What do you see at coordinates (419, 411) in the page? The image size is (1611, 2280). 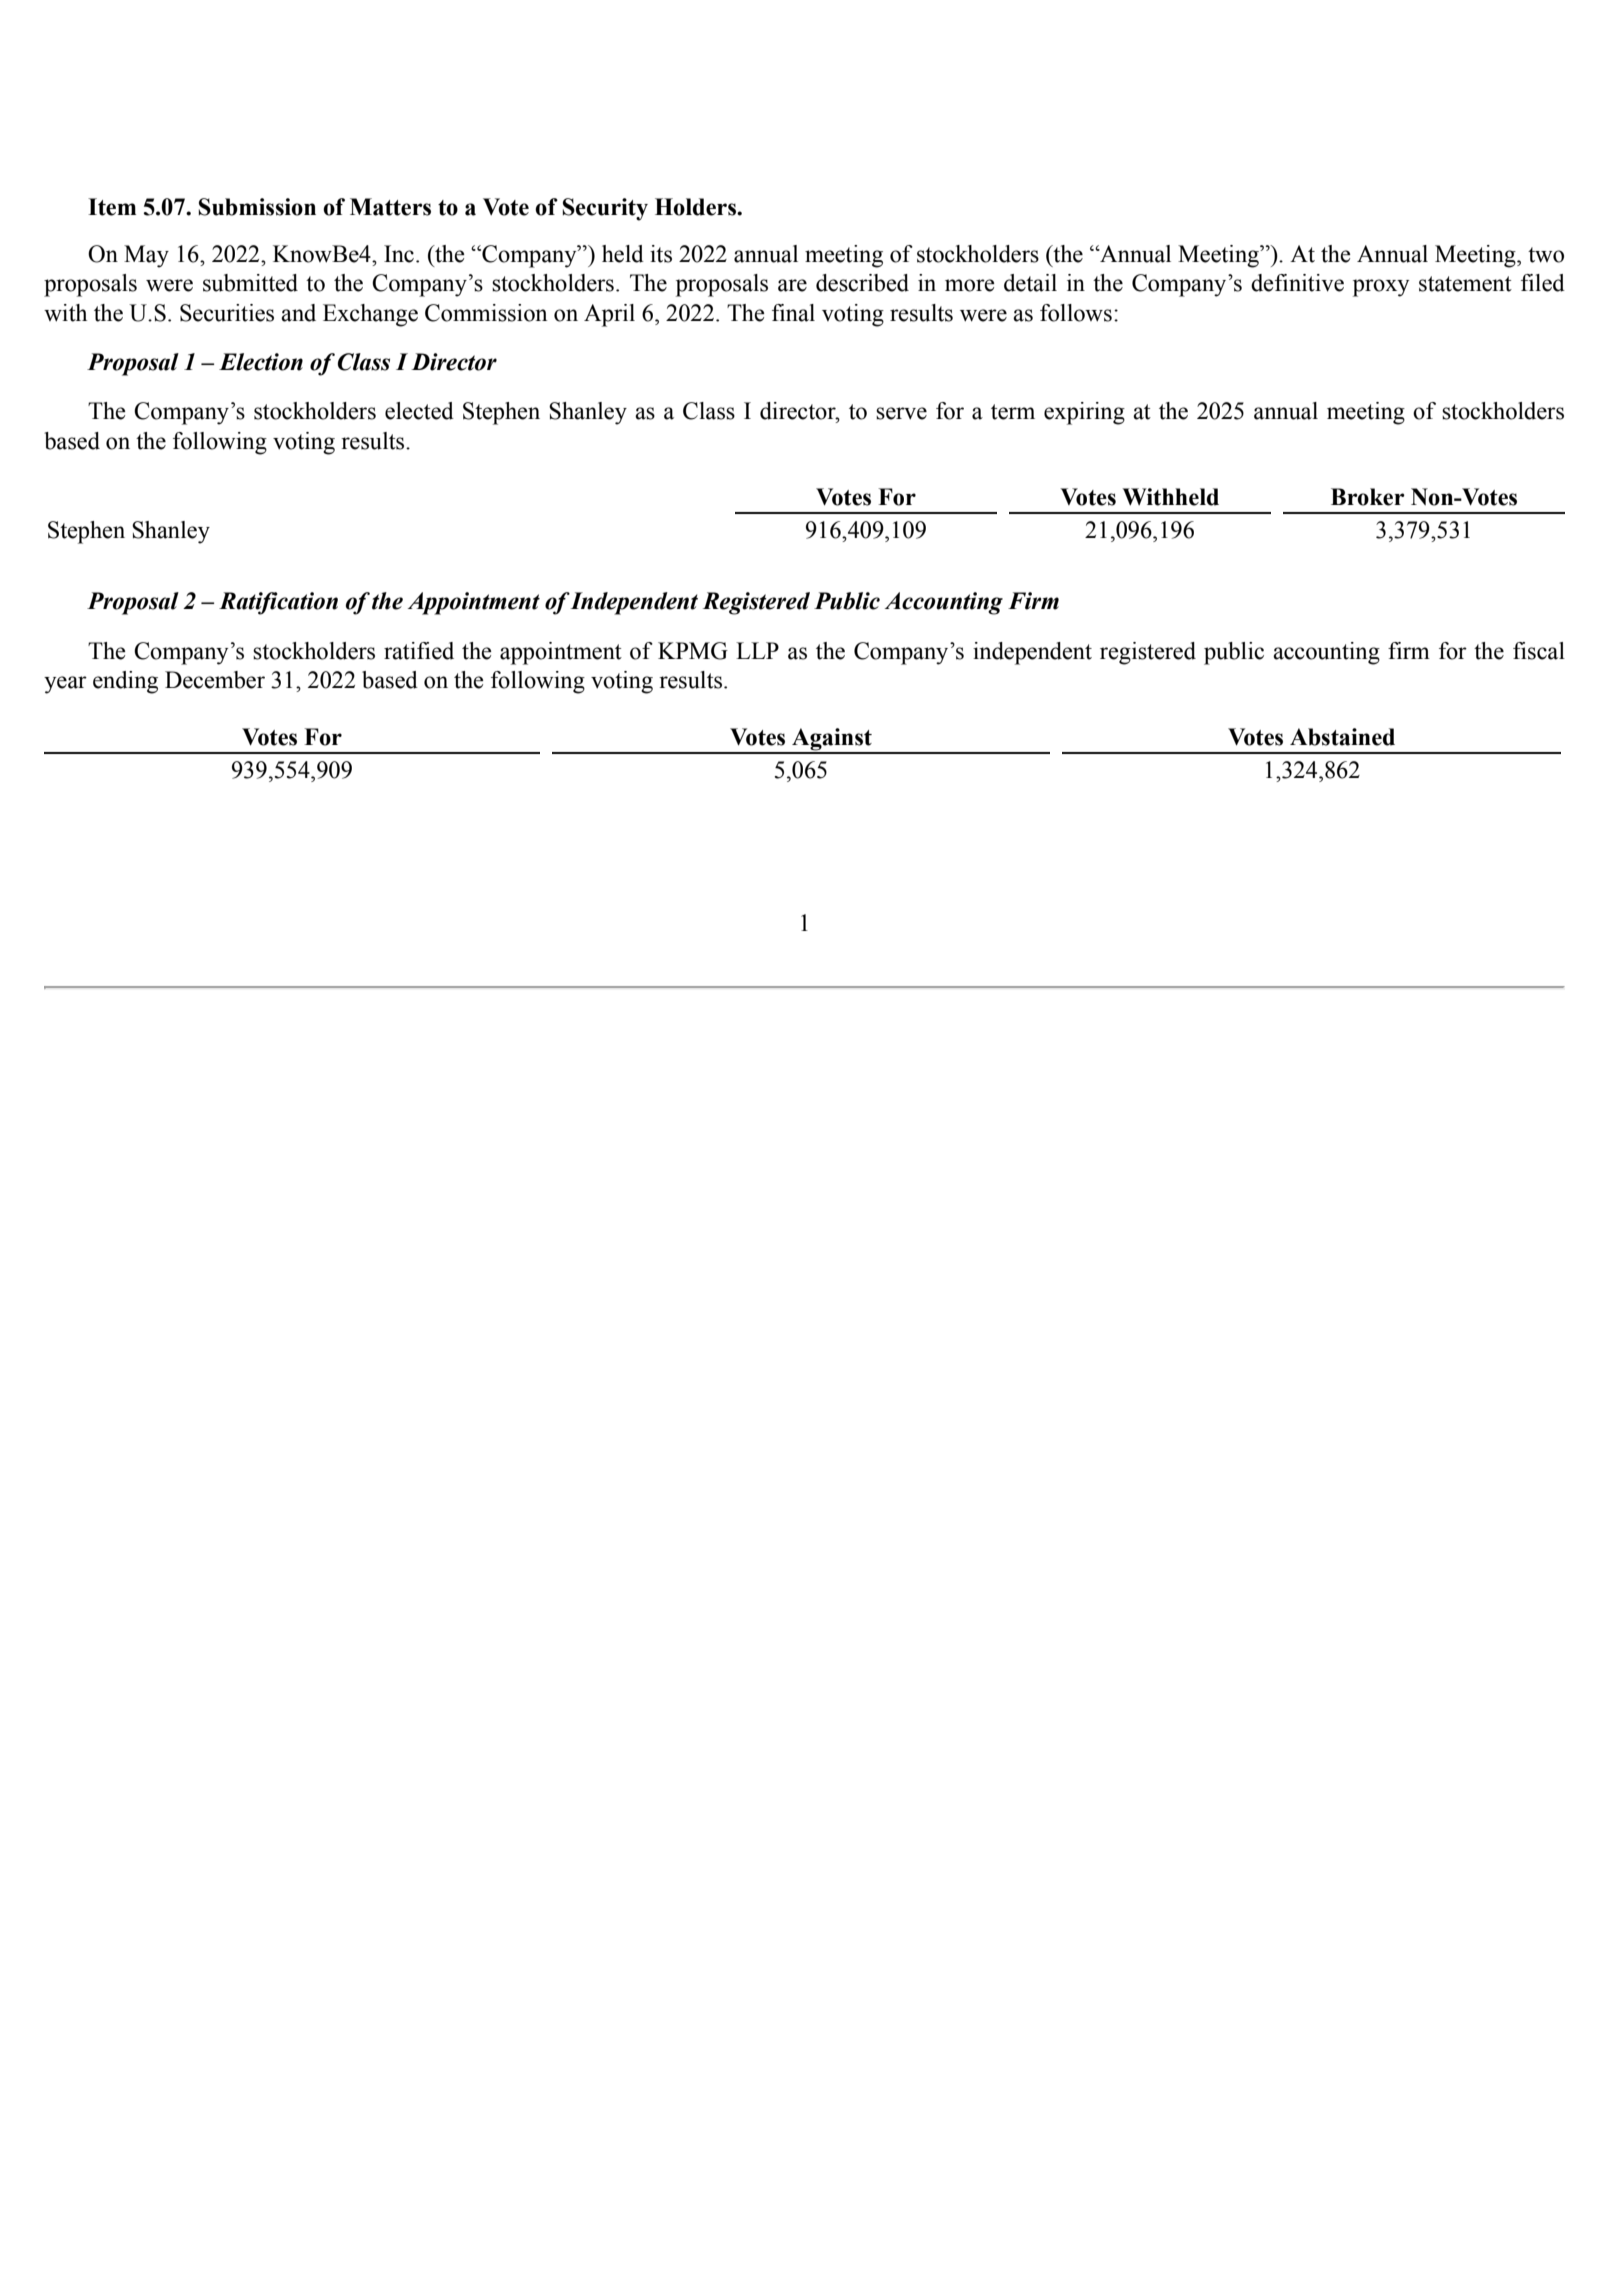 I see `elected` at bounding box center [419, 411].
